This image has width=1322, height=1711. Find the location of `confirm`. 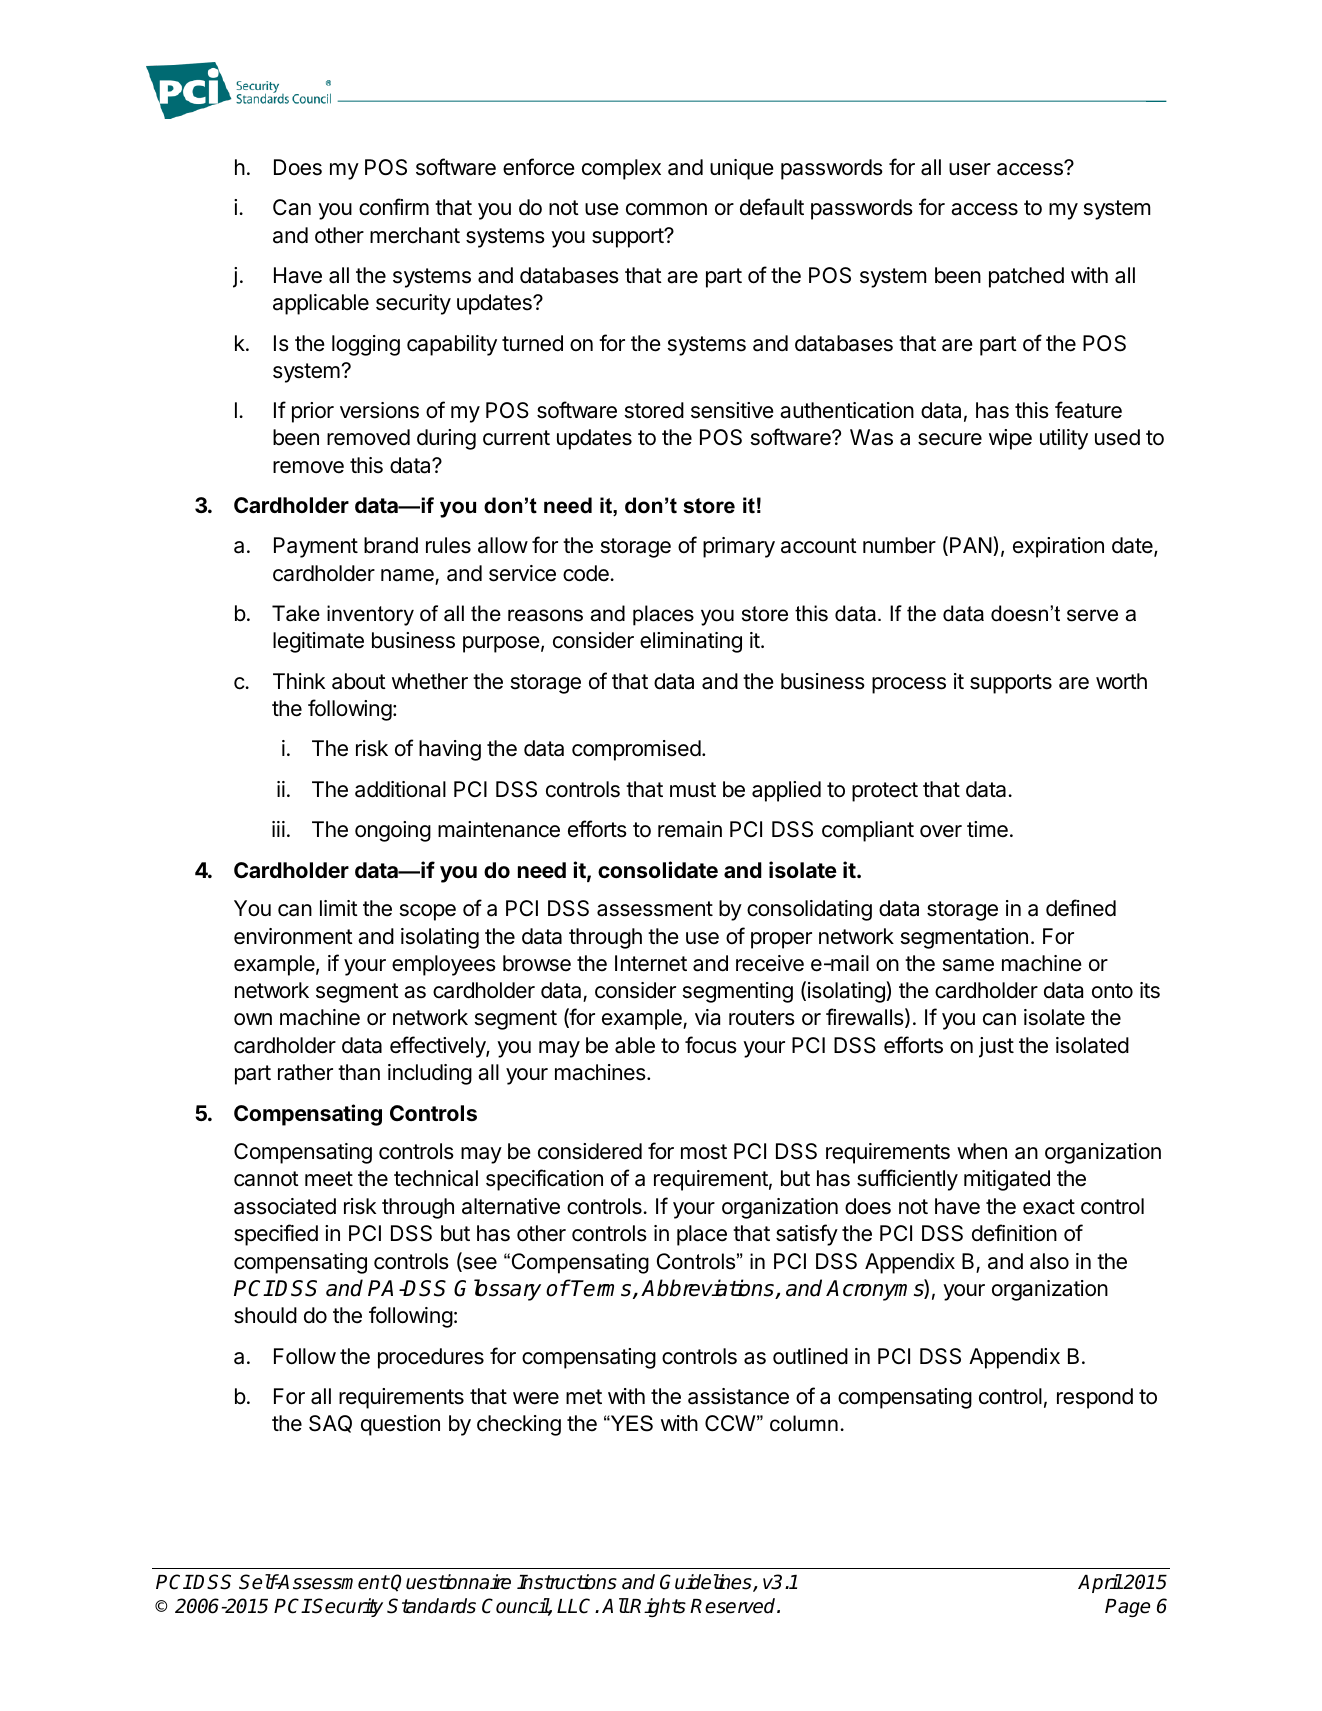

confirm is located at coordinates (394, 207).
